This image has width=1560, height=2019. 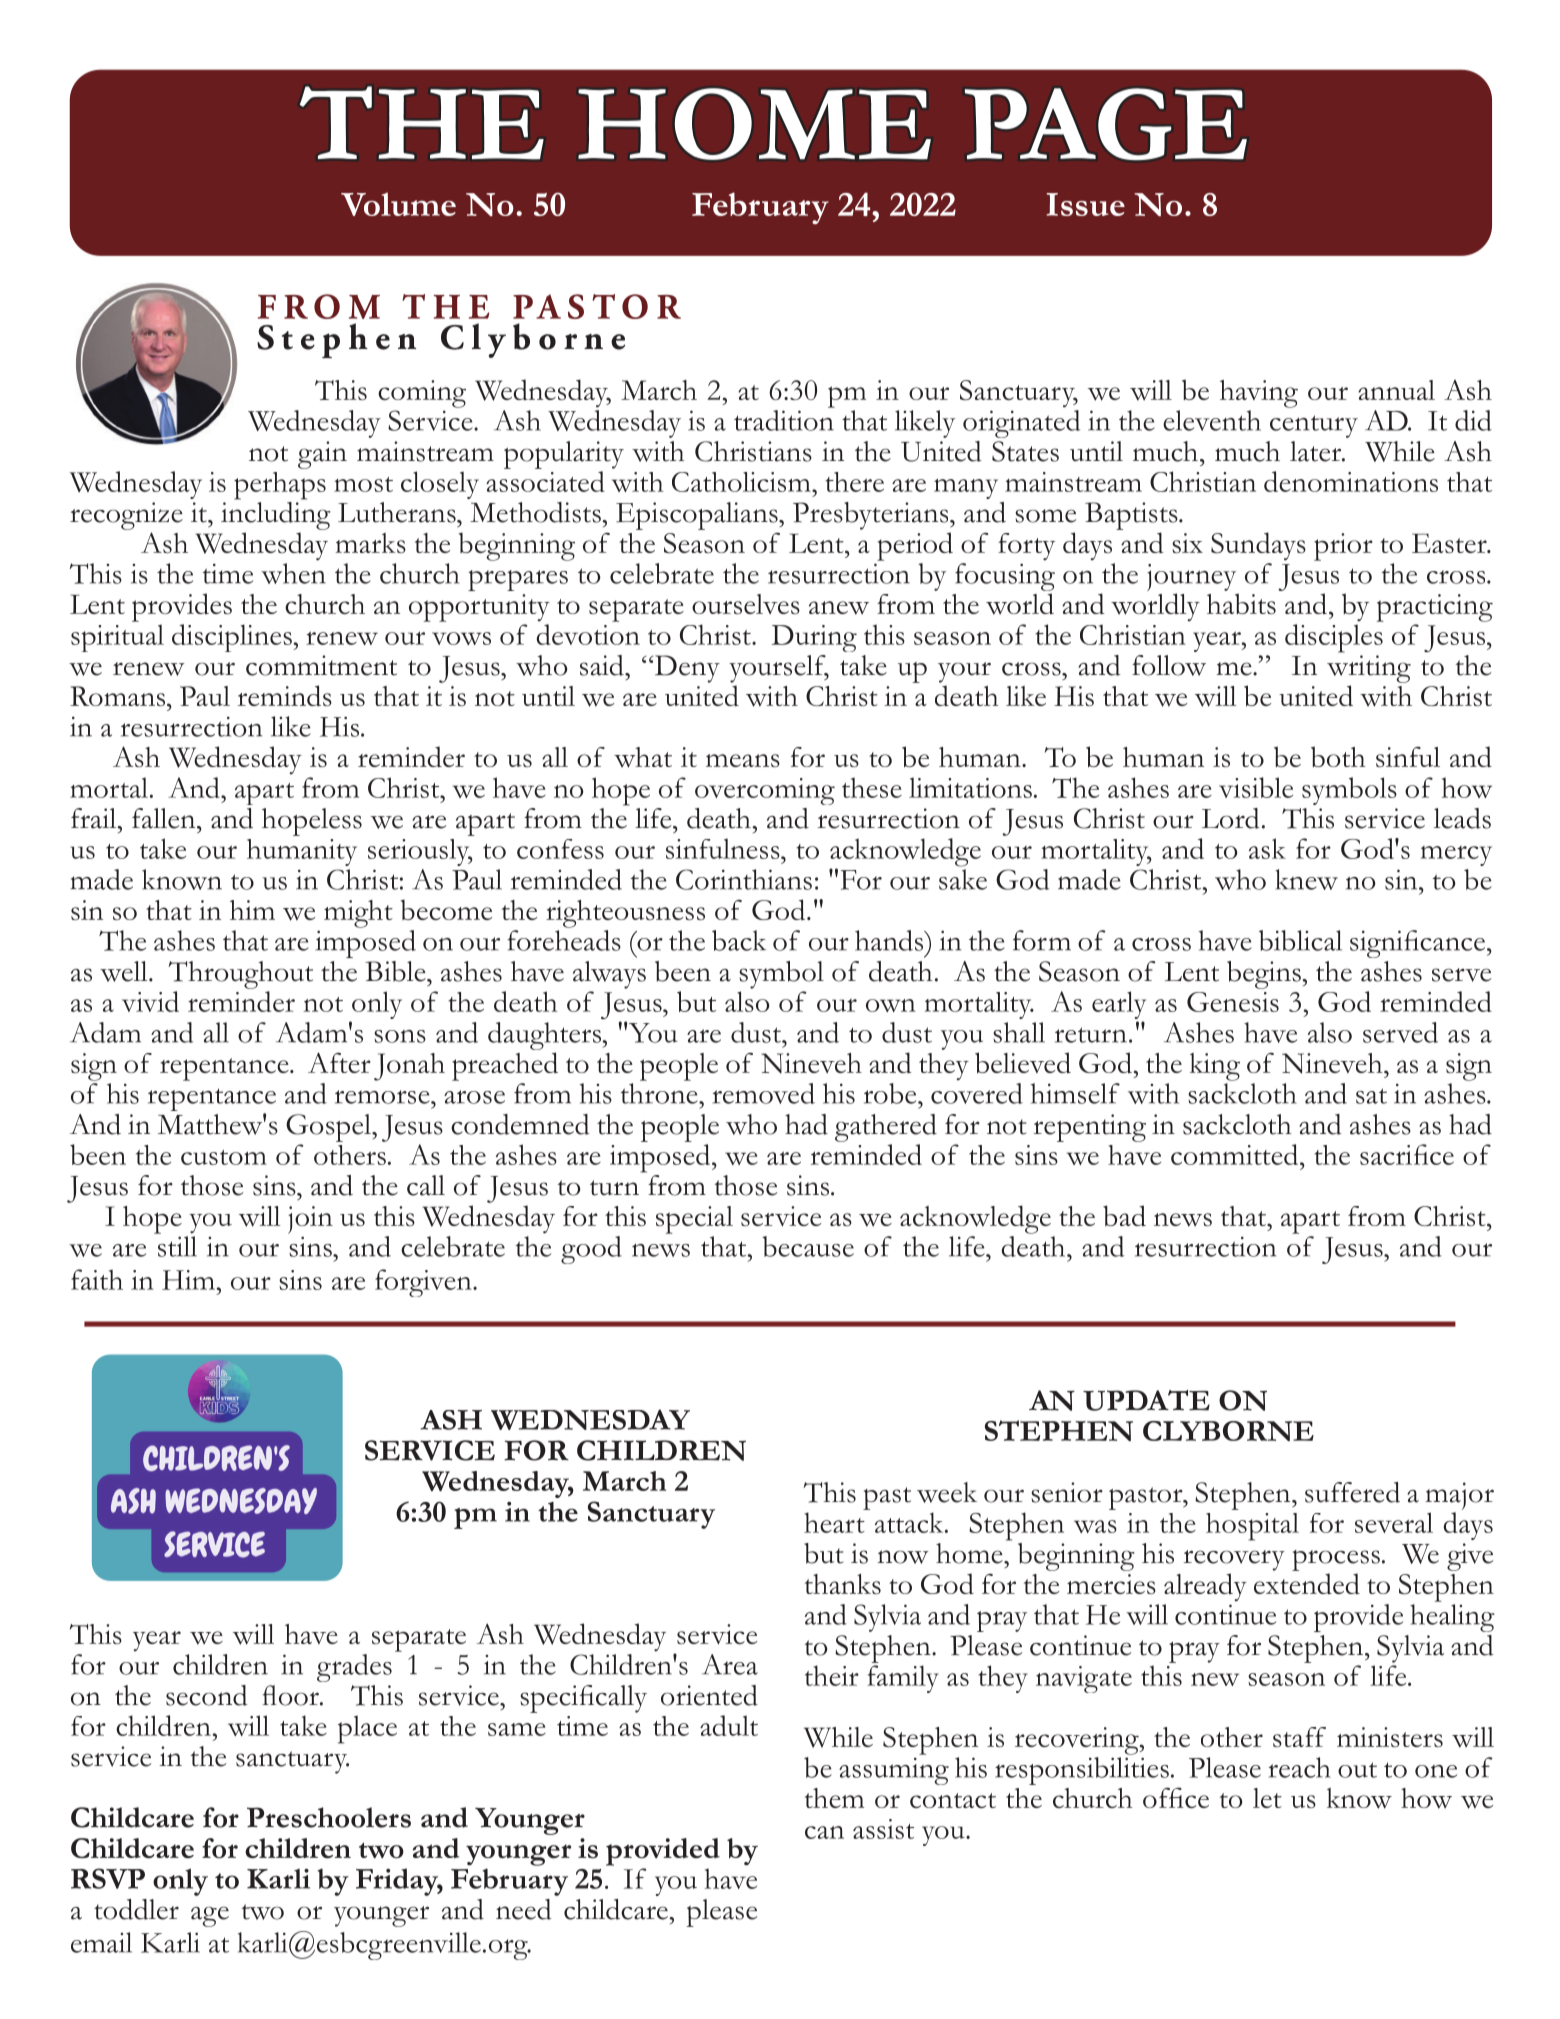 What do you see at coordinates (398, 204) in the image?
I see `Volume` at bounding box center [398, 204].
